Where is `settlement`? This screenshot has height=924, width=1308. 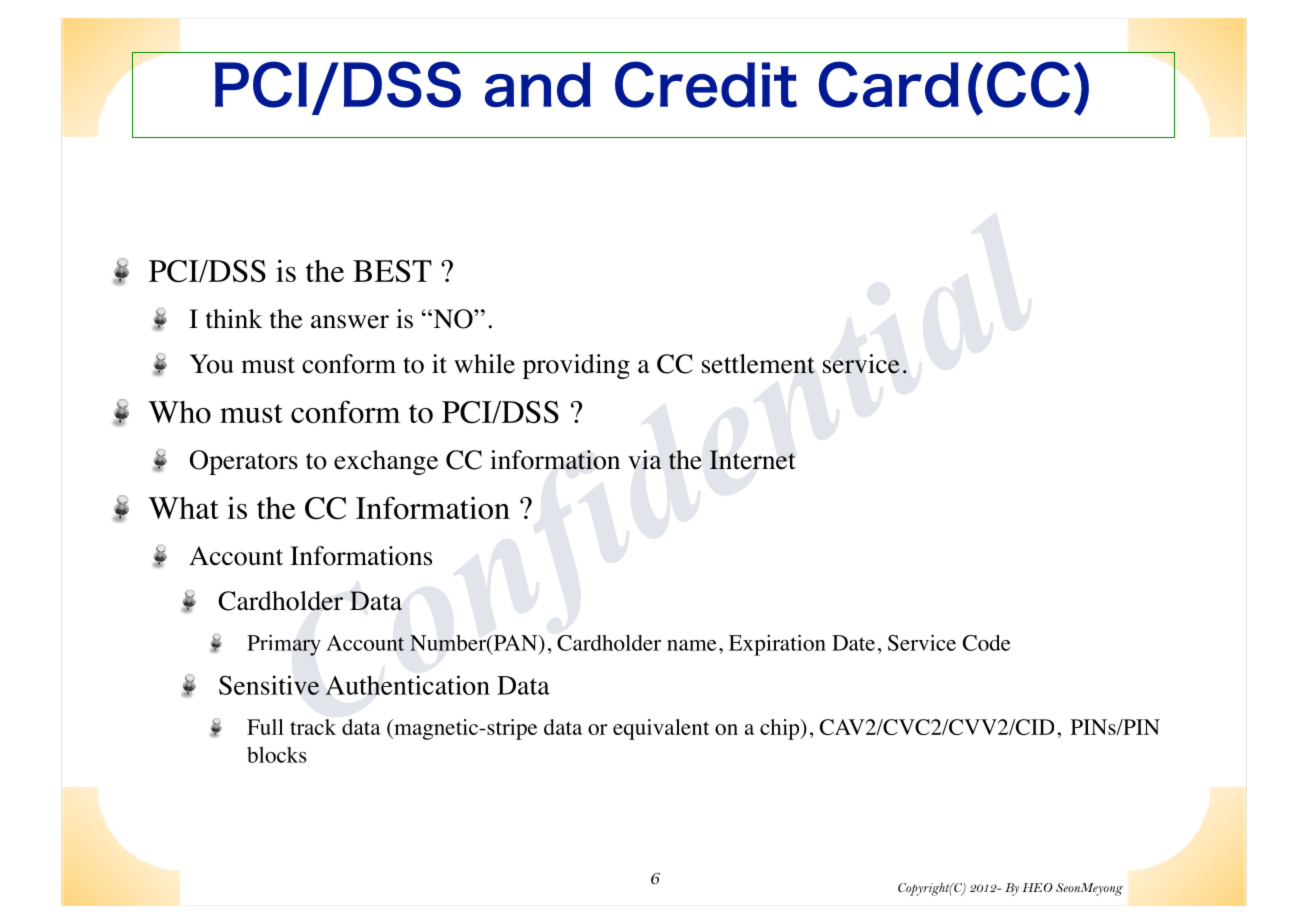 settlement is located at coordinates (758, 364).
